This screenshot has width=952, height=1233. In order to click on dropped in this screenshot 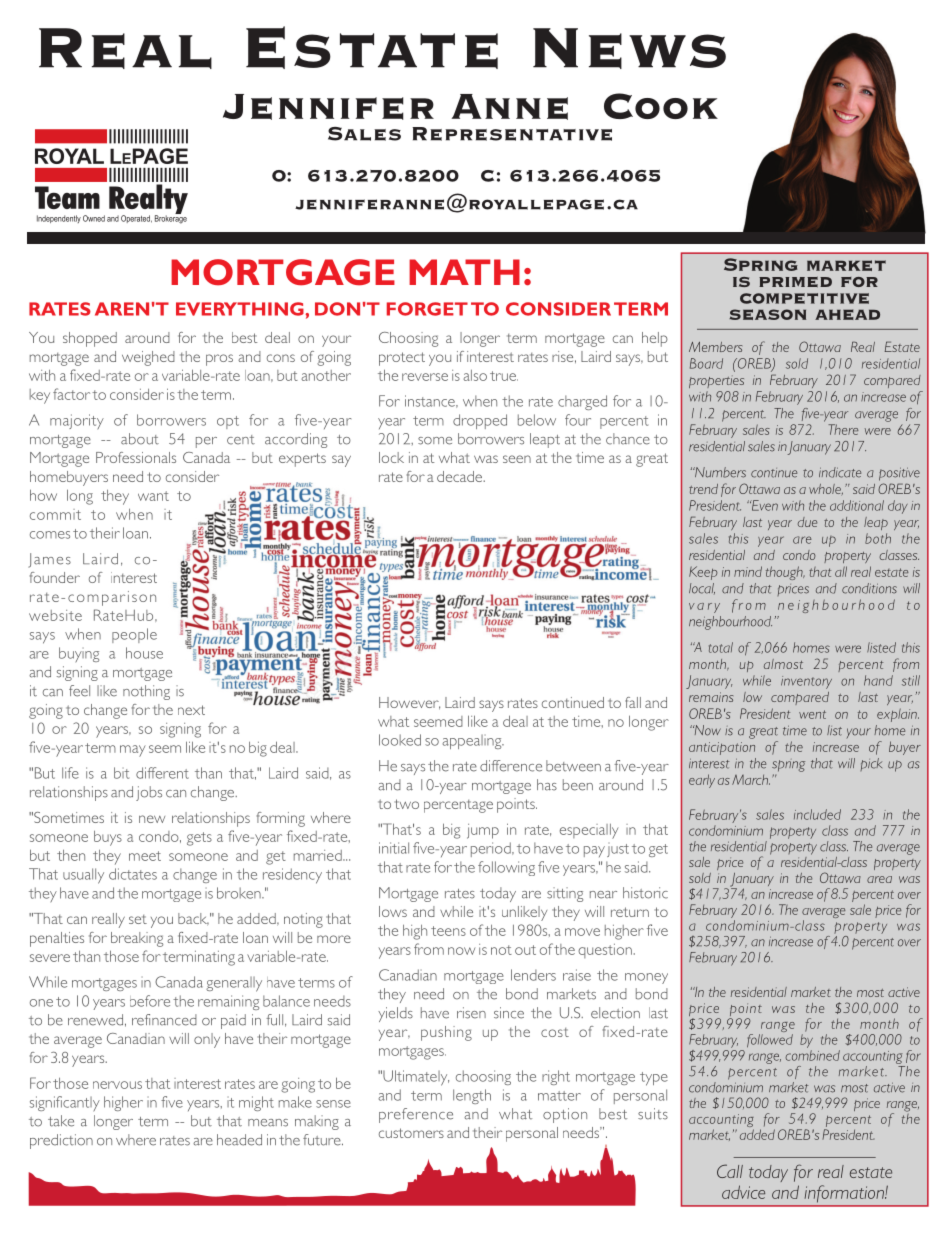, I will do `click(480, 421)`.
